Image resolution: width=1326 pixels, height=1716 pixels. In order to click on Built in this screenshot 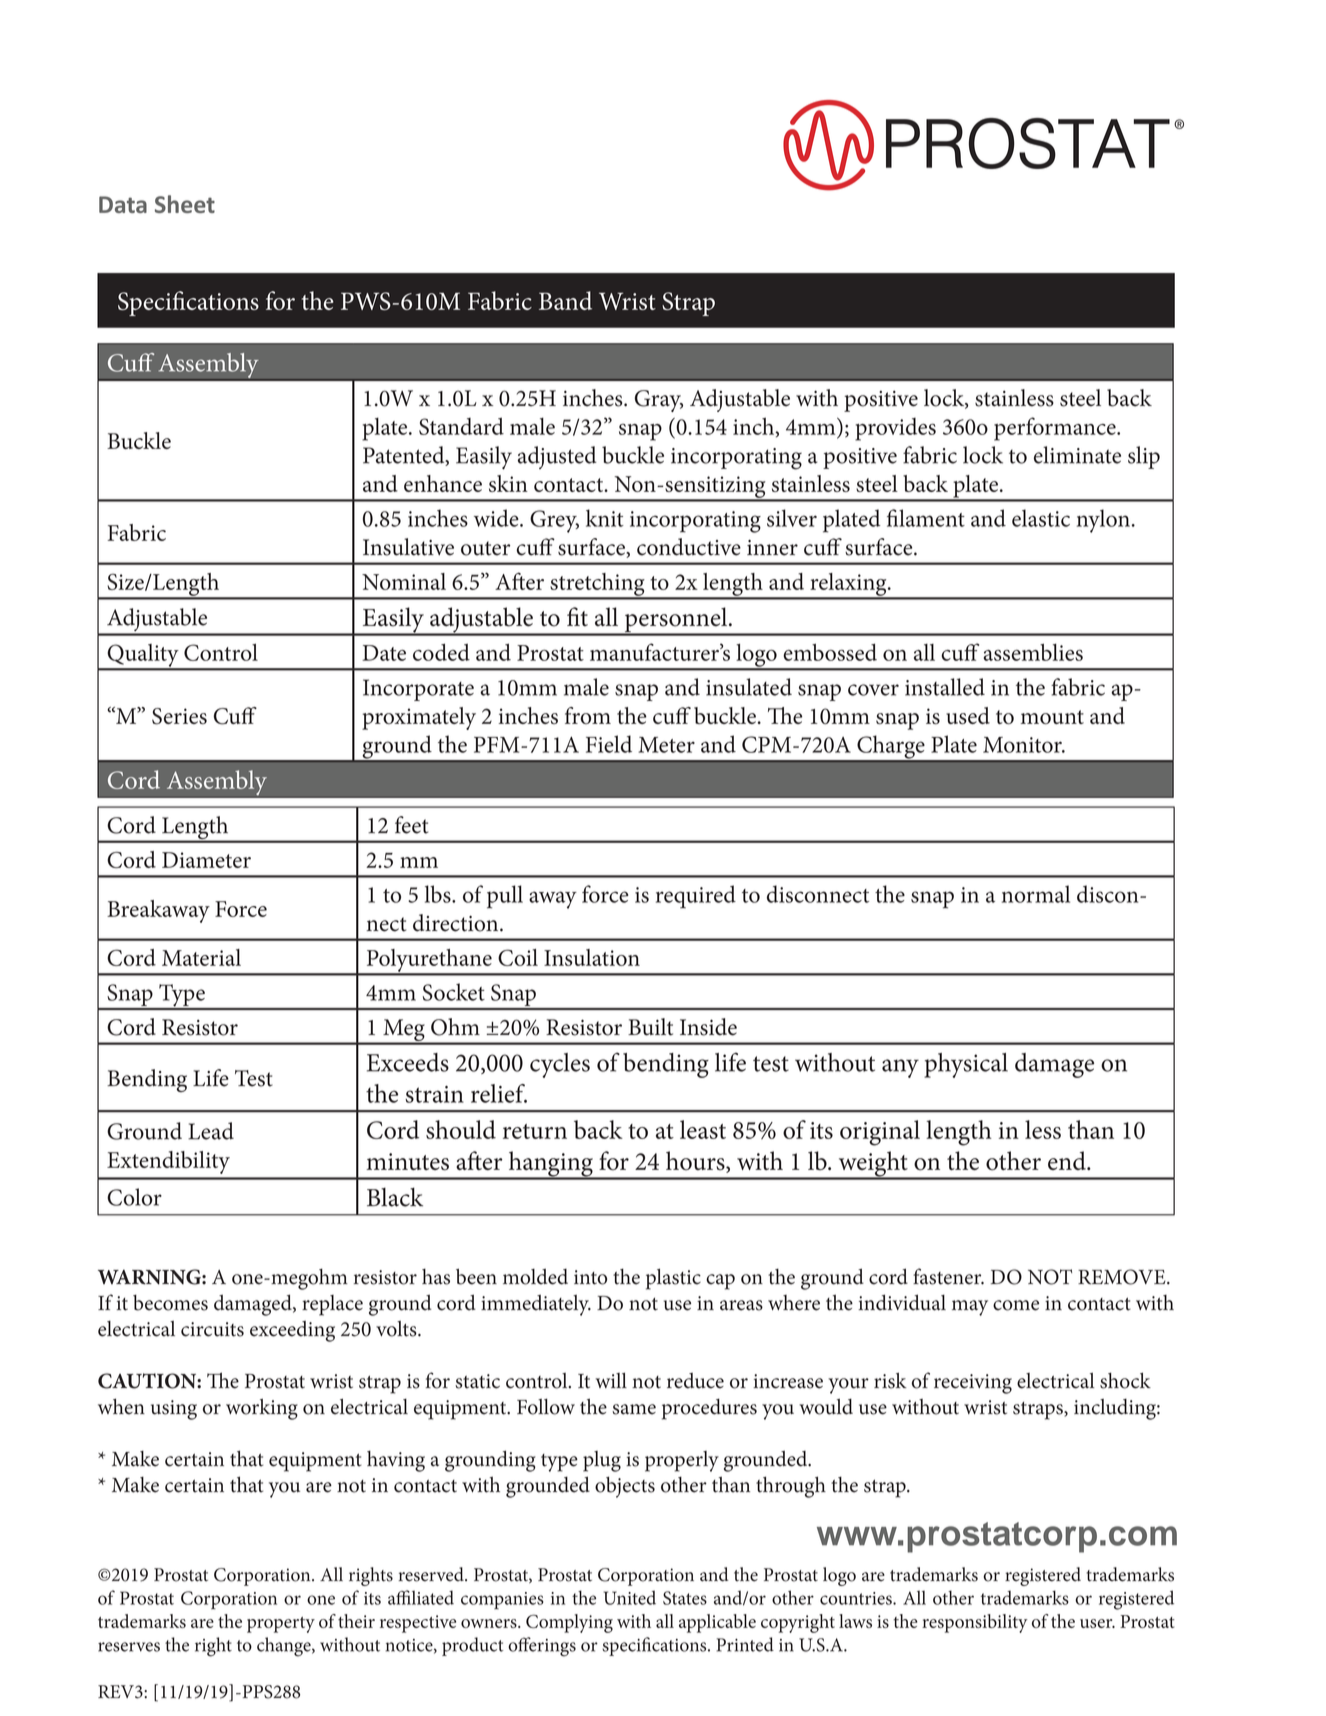, I will do `click(650, 1027)`.
